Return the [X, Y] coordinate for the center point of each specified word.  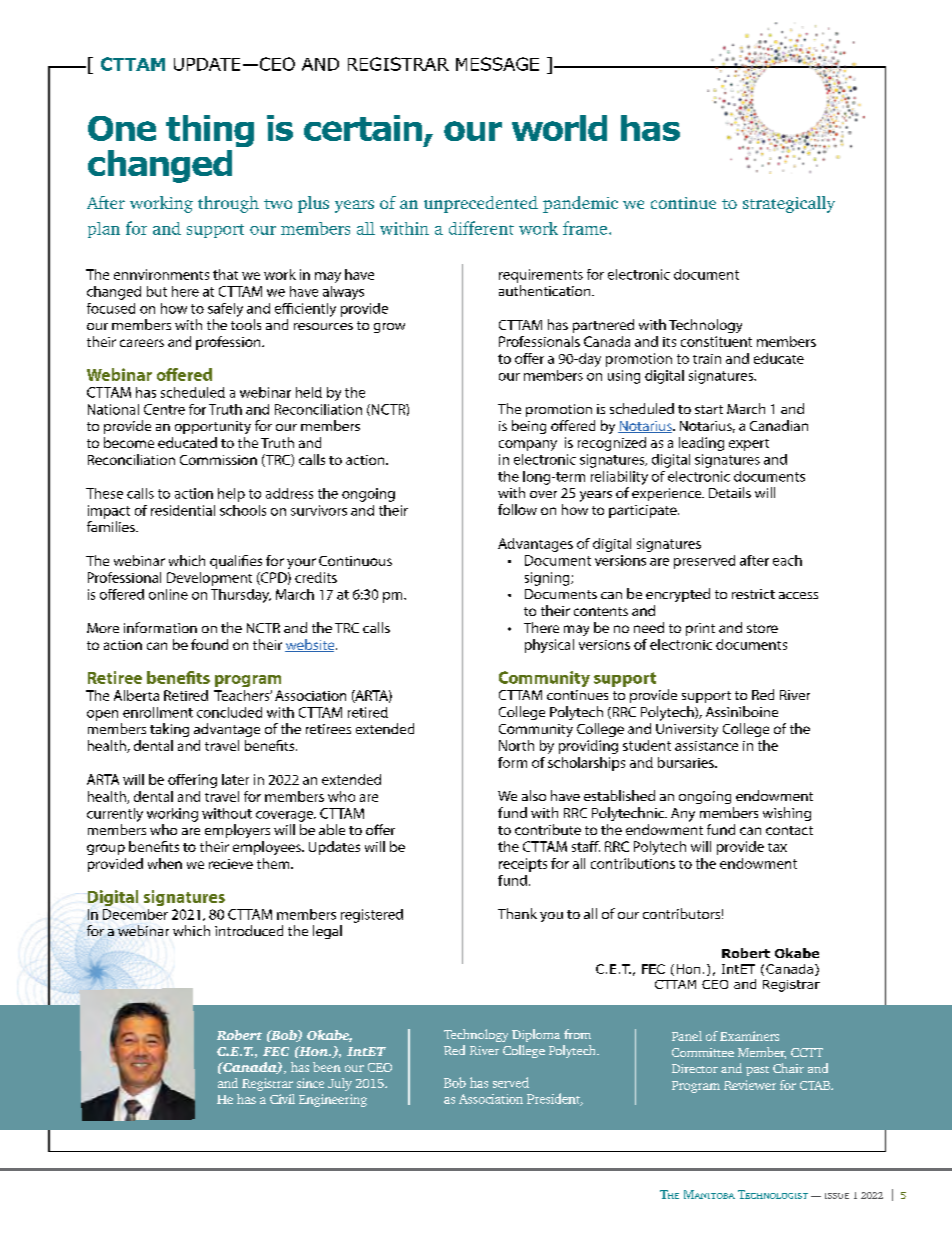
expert [749, 445]
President [554, 1099]
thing [210, 131]
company [528, 445]
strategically [789, 204]
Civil [282, 1099]
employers [237, 831]
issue [837, 1196]
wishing [787, 814]
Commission [218, 460]
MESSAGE [497, 64]
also [534, 795]
